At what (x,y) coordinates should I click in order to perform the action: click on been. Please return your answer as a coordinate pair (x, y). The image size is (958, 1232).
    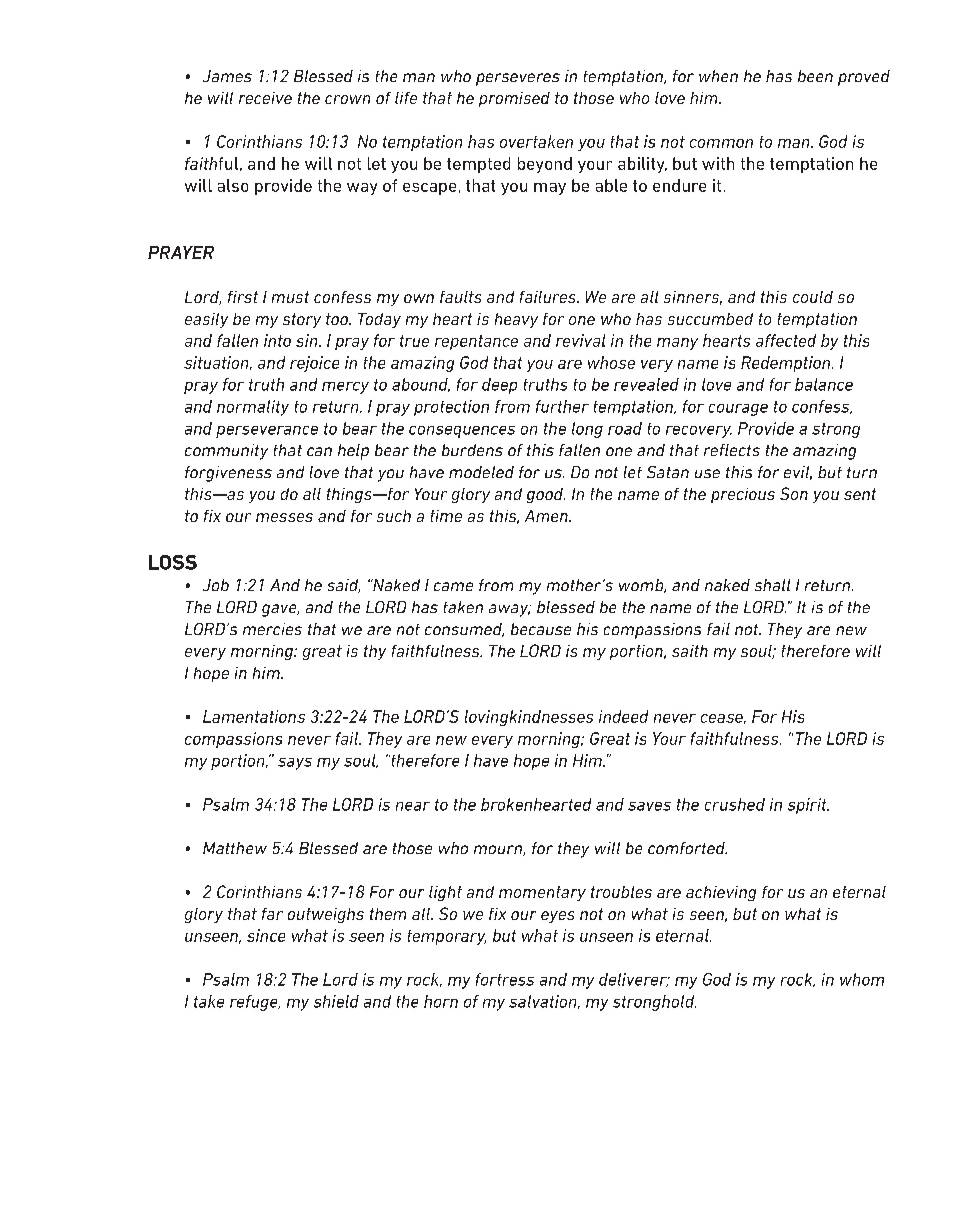
    Looking at the image, I should click on (815, 76).
